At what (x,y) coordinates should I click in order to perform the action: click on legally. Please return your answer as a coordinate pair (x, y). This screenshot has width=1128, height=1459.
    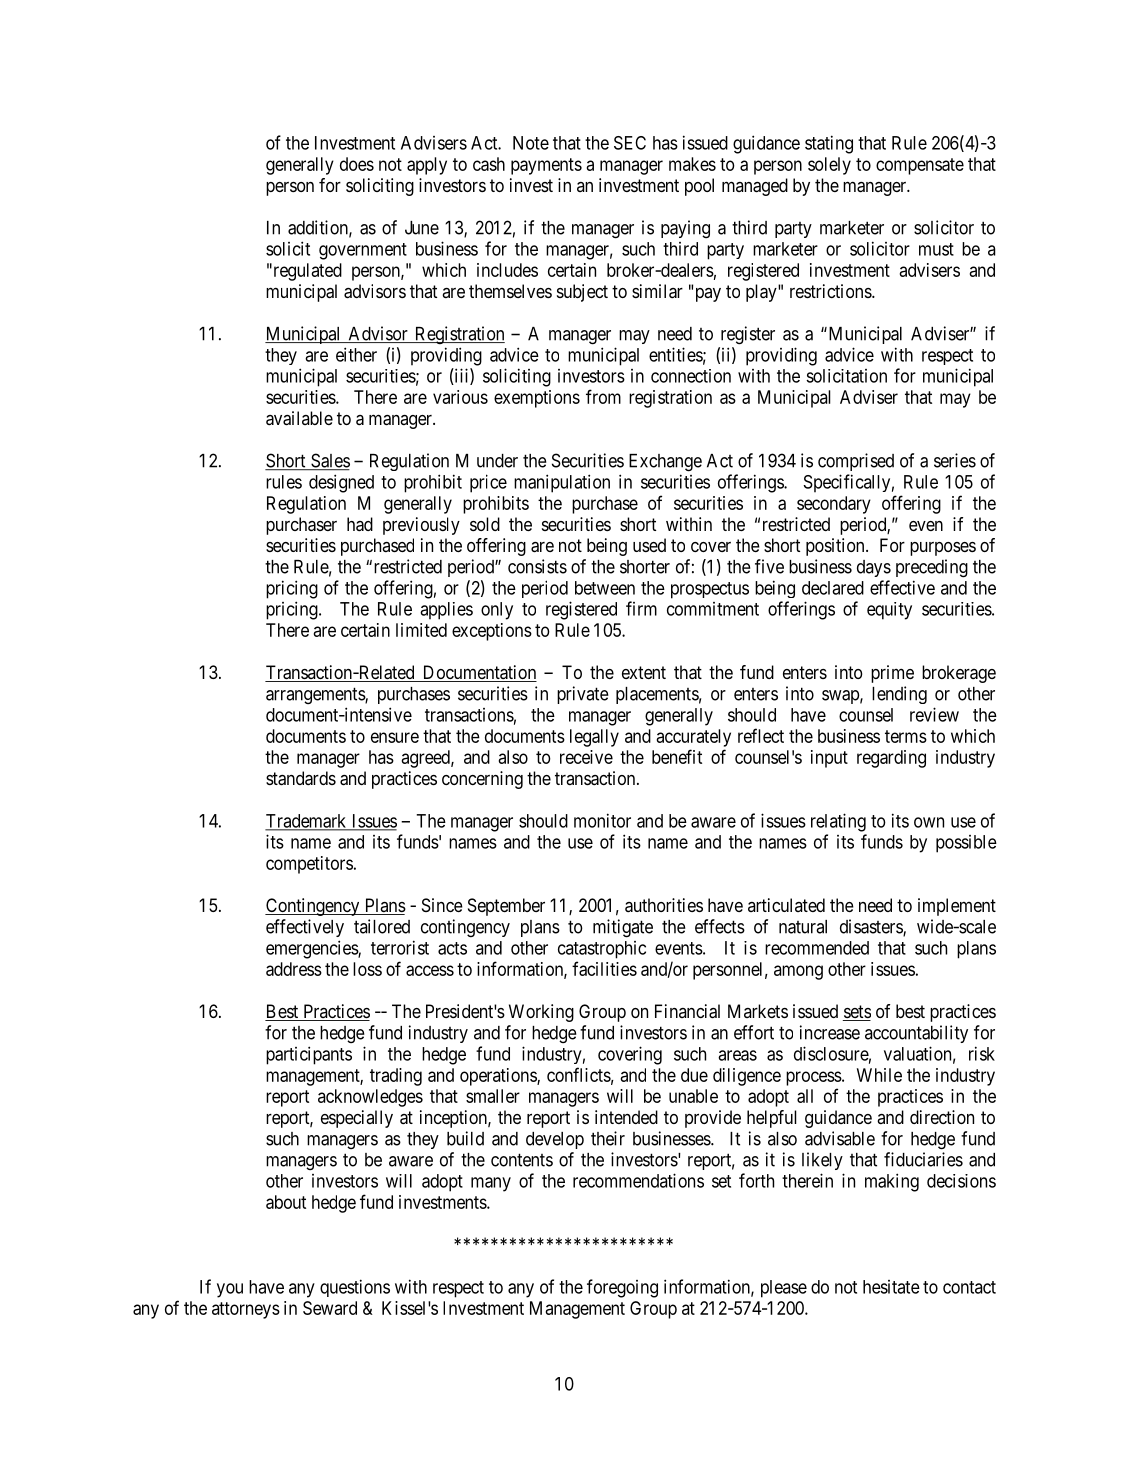
    Looking at the image, I should click on (594, 738).
